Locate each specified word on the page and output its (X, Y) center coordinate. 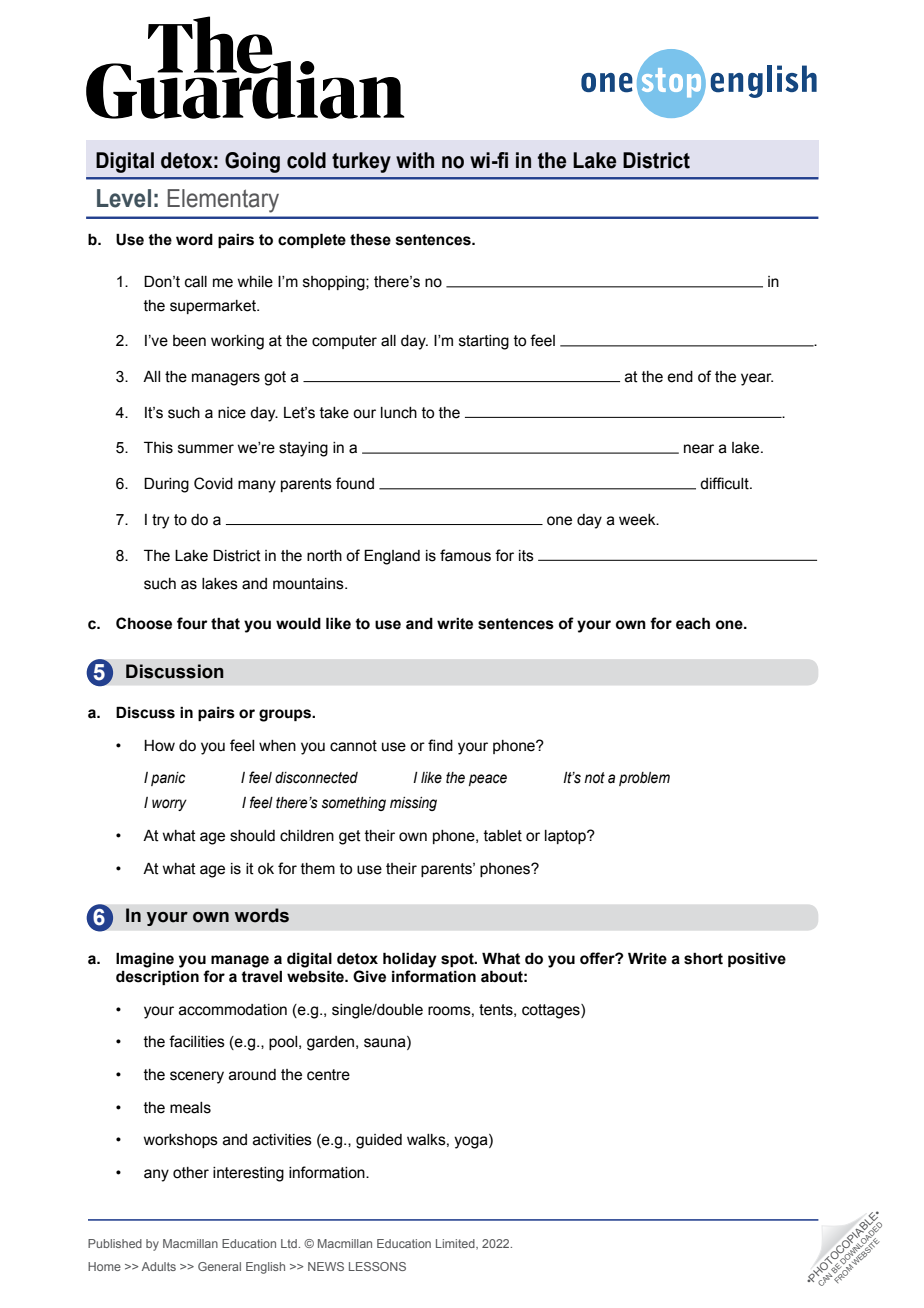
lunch (399, 413)
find (440, 745)
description (157, 977)
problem (644, 779)
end (680, 377)
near (699, 449)
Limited (456, 1244)
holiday (410, 960)
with (415, 160)
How (159, 746)
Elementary (223, 201)
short (703, 959)
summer (206, 449)
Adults (159, 1266)
